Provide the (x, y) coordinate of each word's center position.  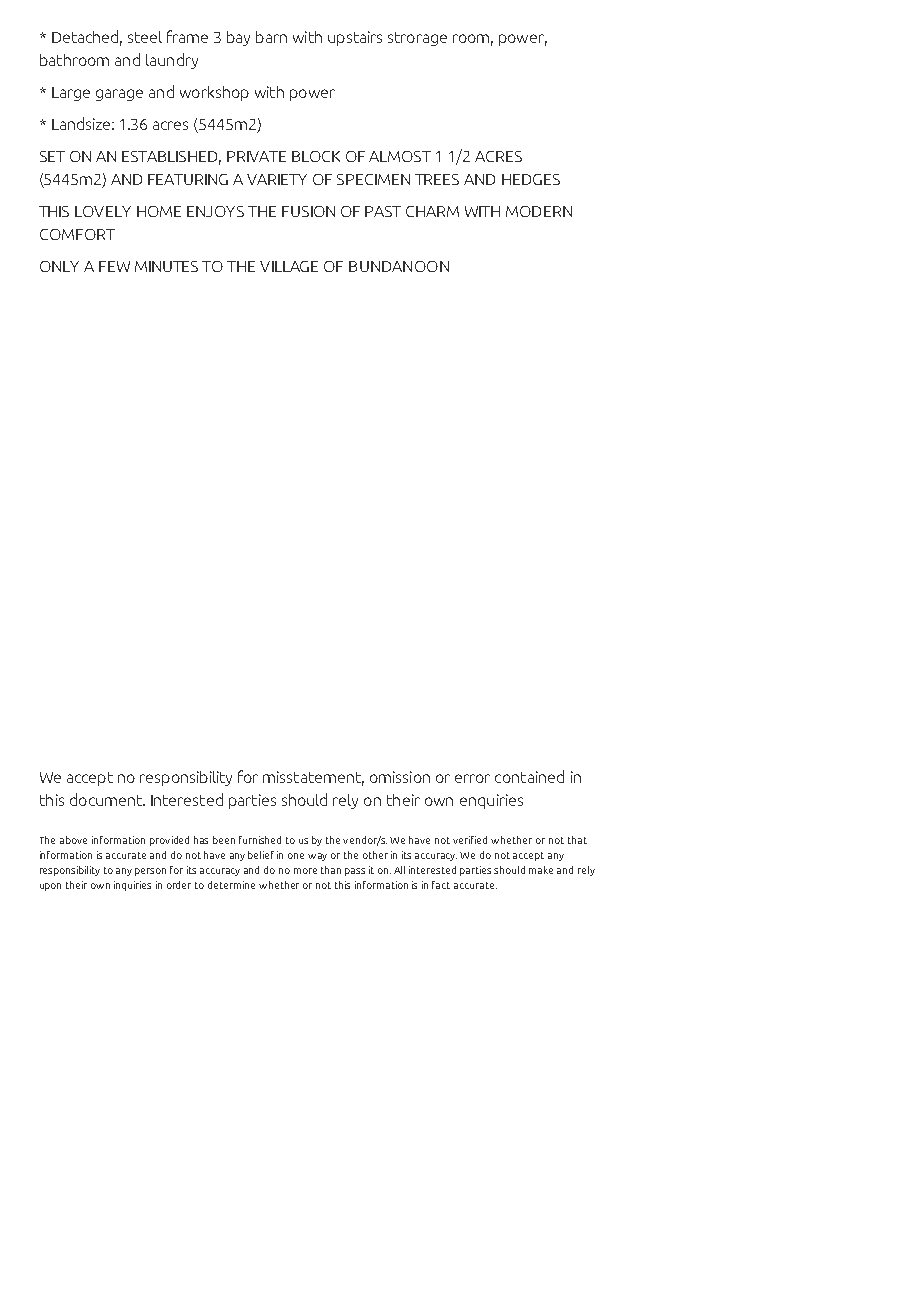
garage (119, 95)
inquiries (132, 886)
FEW (114, 266)
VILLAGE (289, 266)
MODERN (539, 211)
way (317, 857)
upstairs (355, 38)
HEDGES (531, 179)
